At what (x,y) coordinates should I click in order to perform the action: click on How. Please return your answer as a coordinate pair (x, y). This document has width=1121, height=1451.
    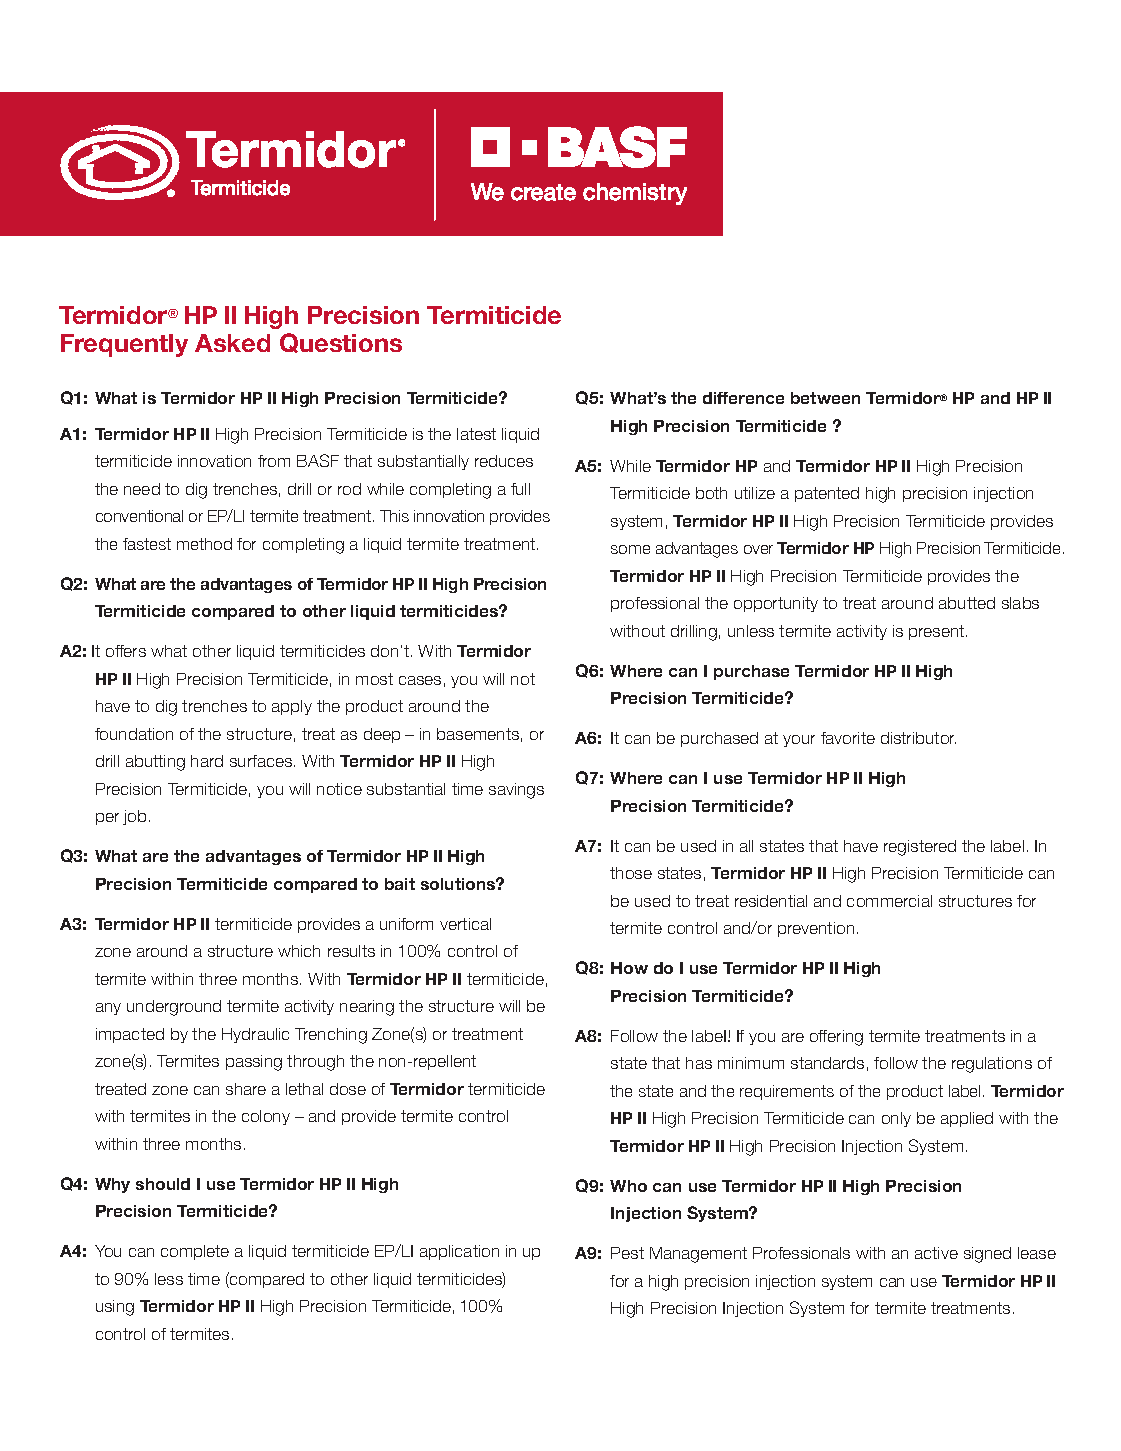
    Looking at the image, I should click on (629, 968).
